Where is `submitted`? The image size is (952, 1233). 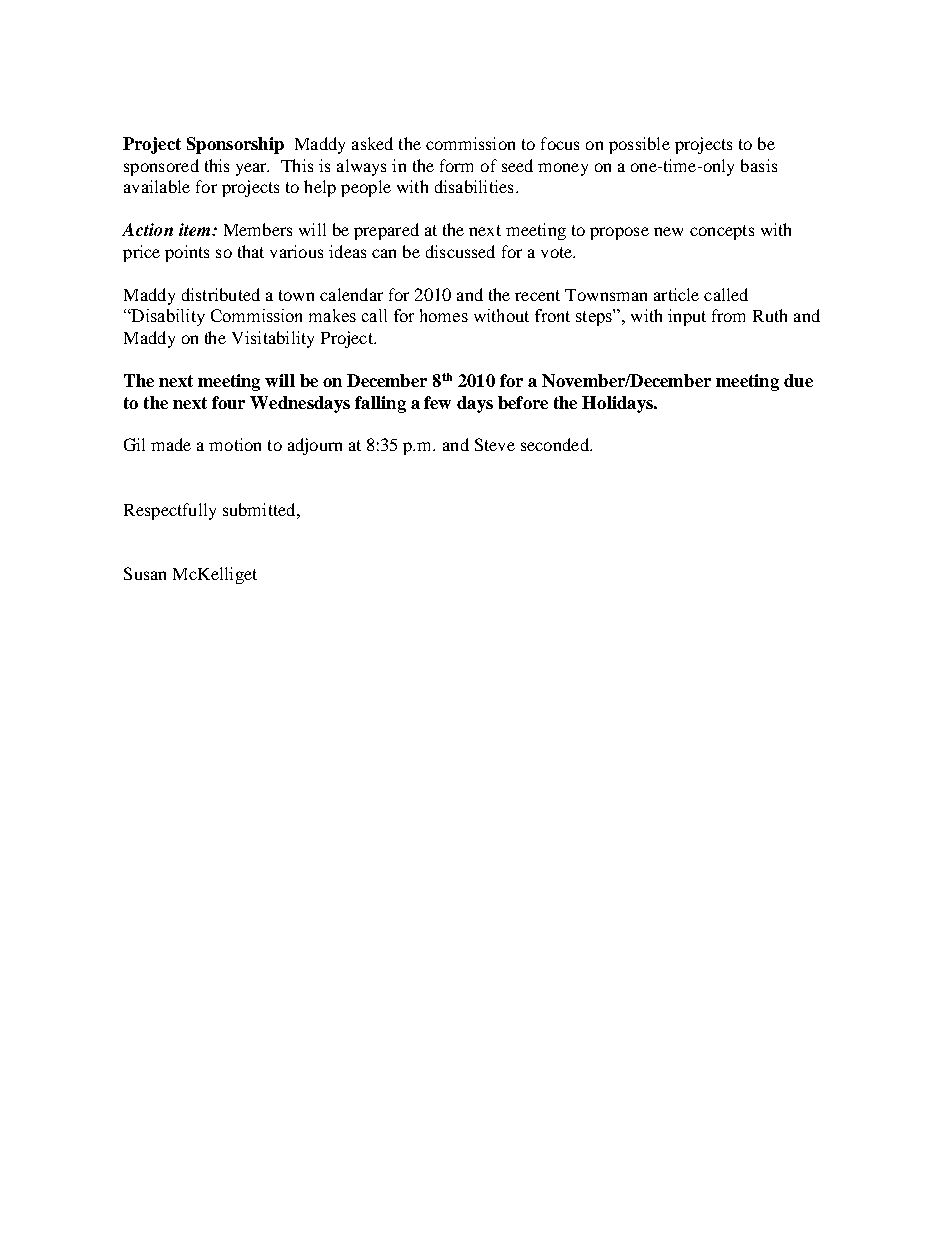
submitted is located at coordinates (260, 509).
